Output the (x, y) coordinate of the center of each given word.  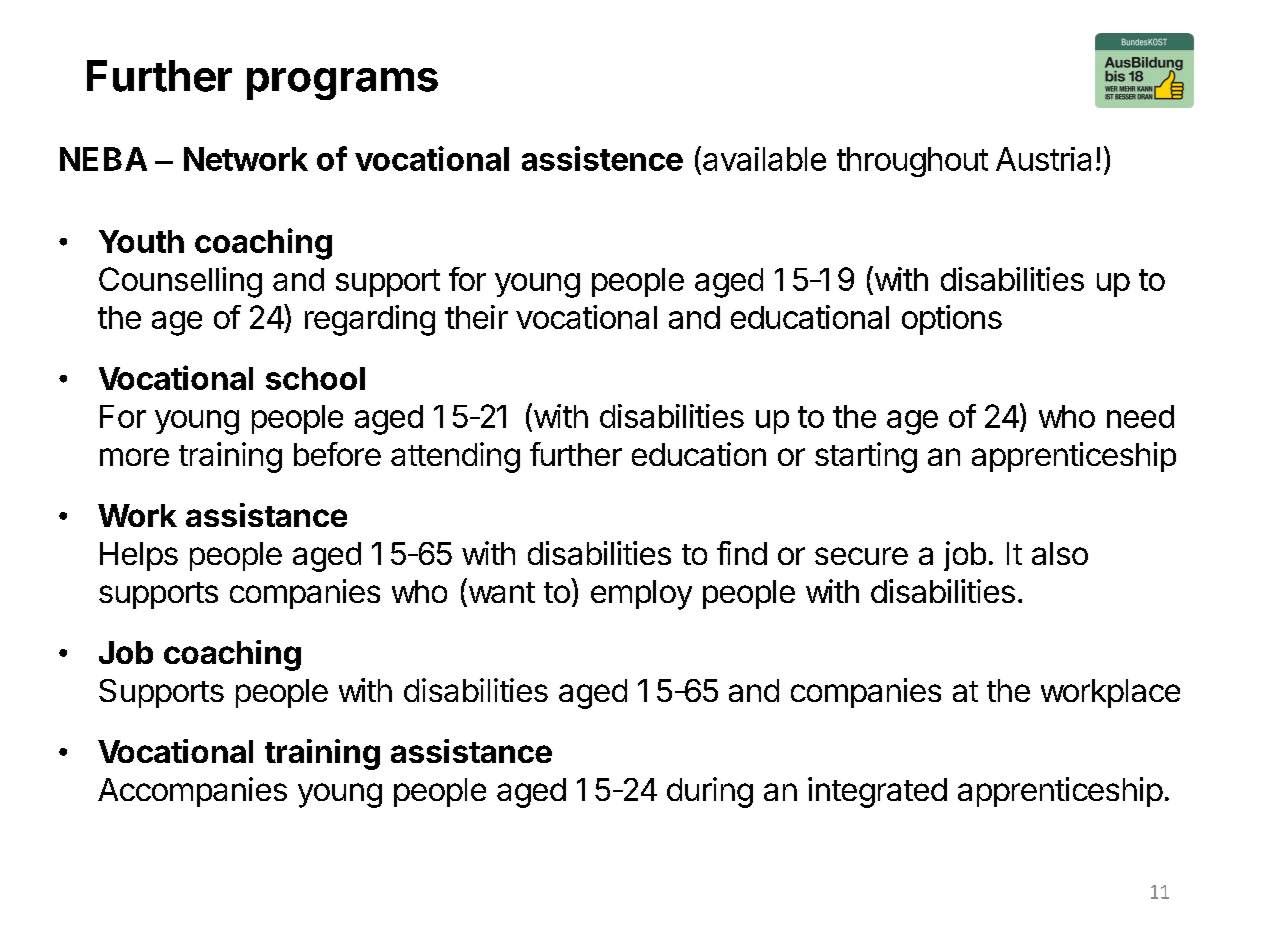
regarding (370, 320)
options (952, 320)
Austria (1043, 159)
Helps (139, 556)
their (476, 317)
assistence (602, 158)
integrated (877, 792)
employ (641, 595)
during (710, 792)
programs (342, 84)
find (742, 553)
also (1060, 553)
